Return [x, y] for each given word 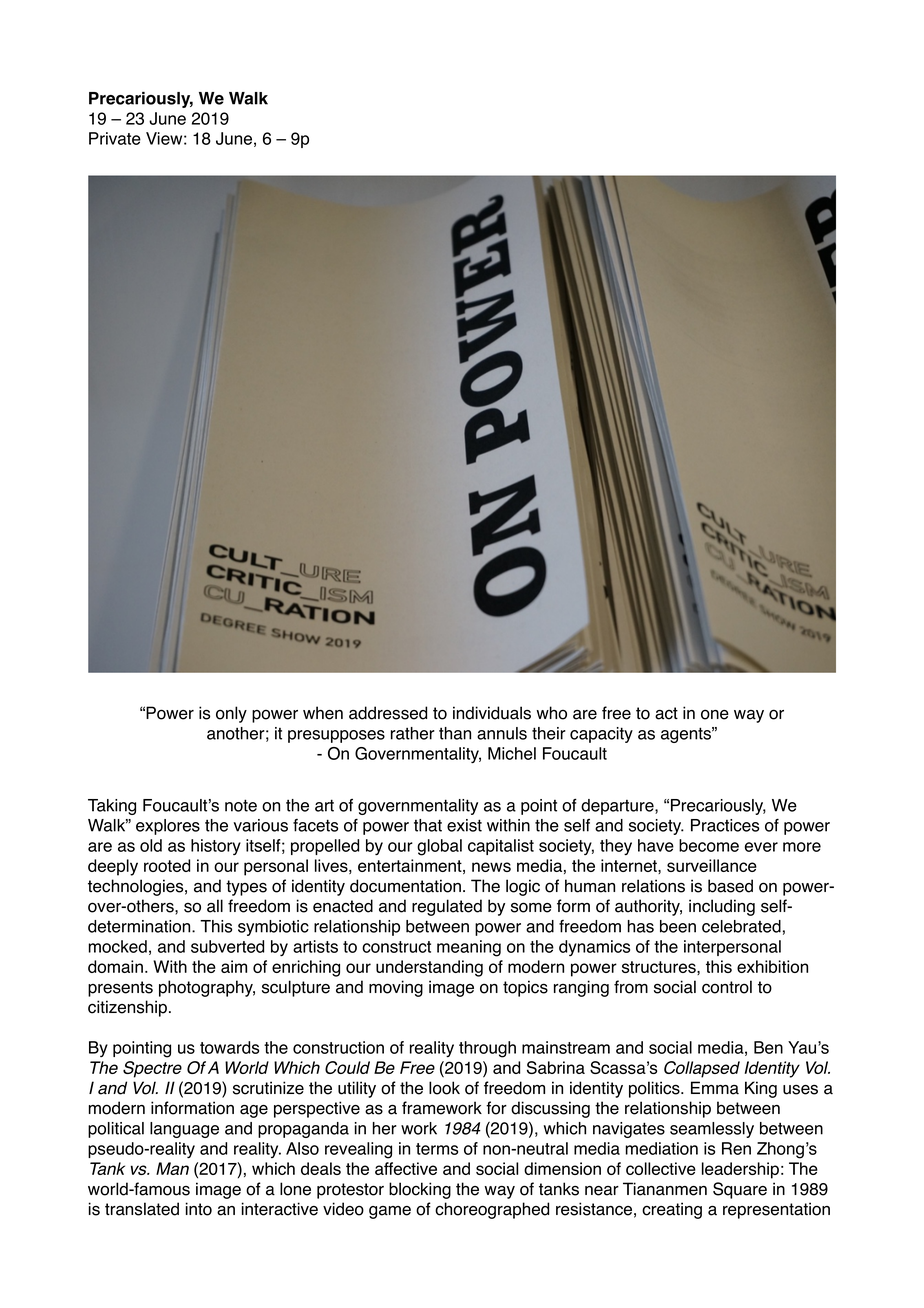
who [551, 713]
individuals [492, 713]
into [199, 1209]
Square [740, 1190]
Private [115, 138]
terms [437, 1149]
